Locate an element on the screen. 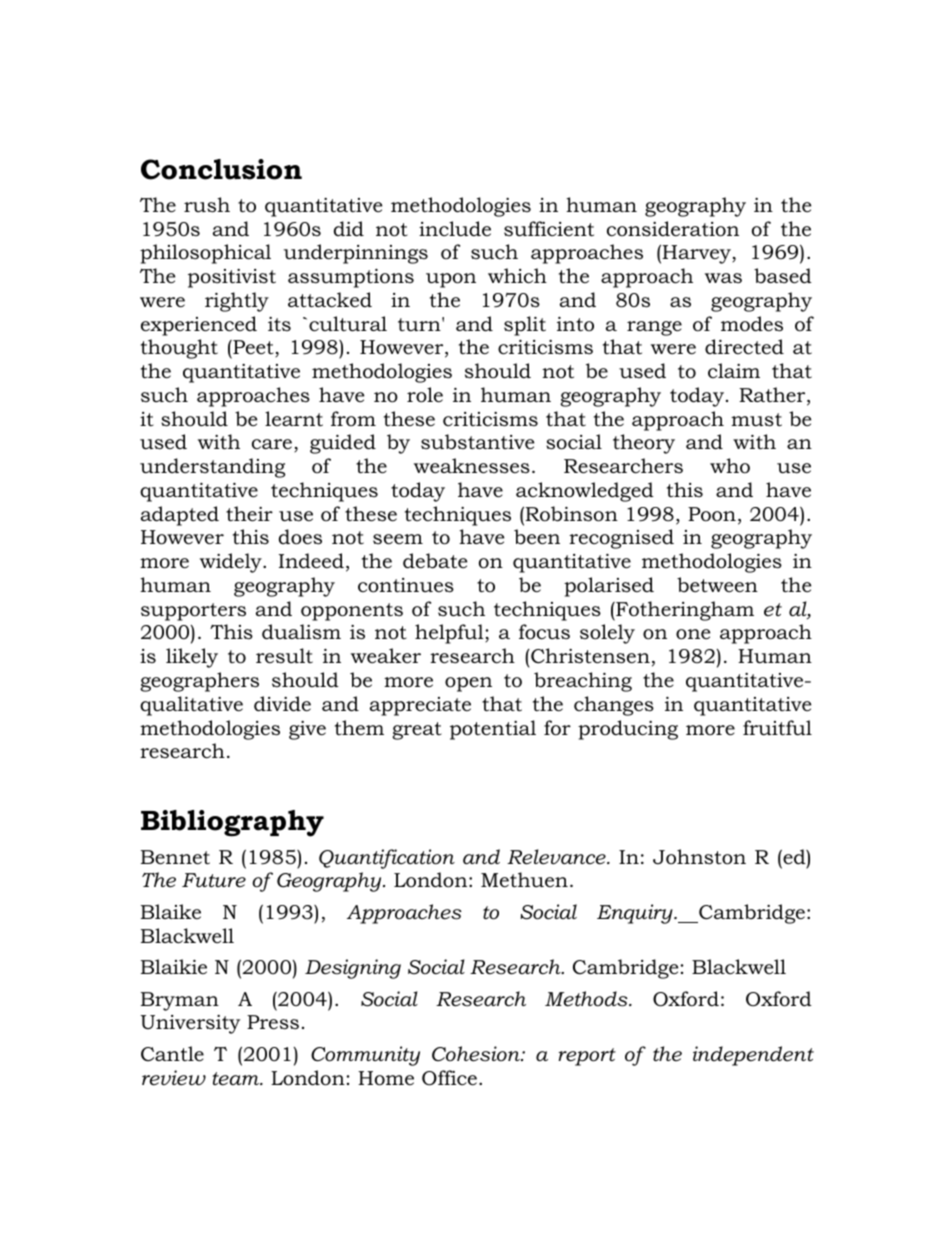 Image resolution: width=952 pixels, height=1233 pixels. weaknesses is located at coordinates (472, 466).
